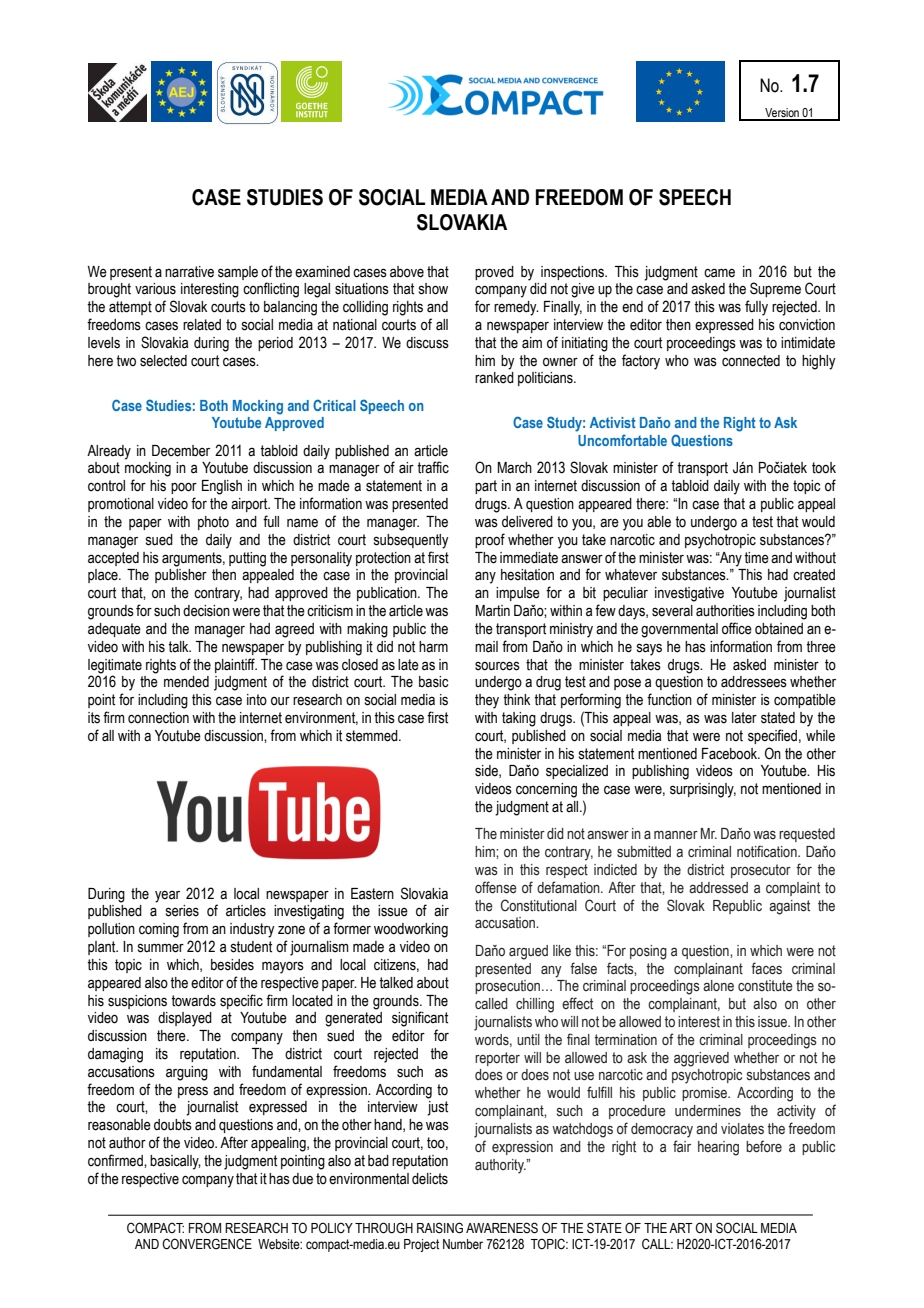 The height and width of the screenshot is (1308, 924). I want to click on time, so click(756, 558).
